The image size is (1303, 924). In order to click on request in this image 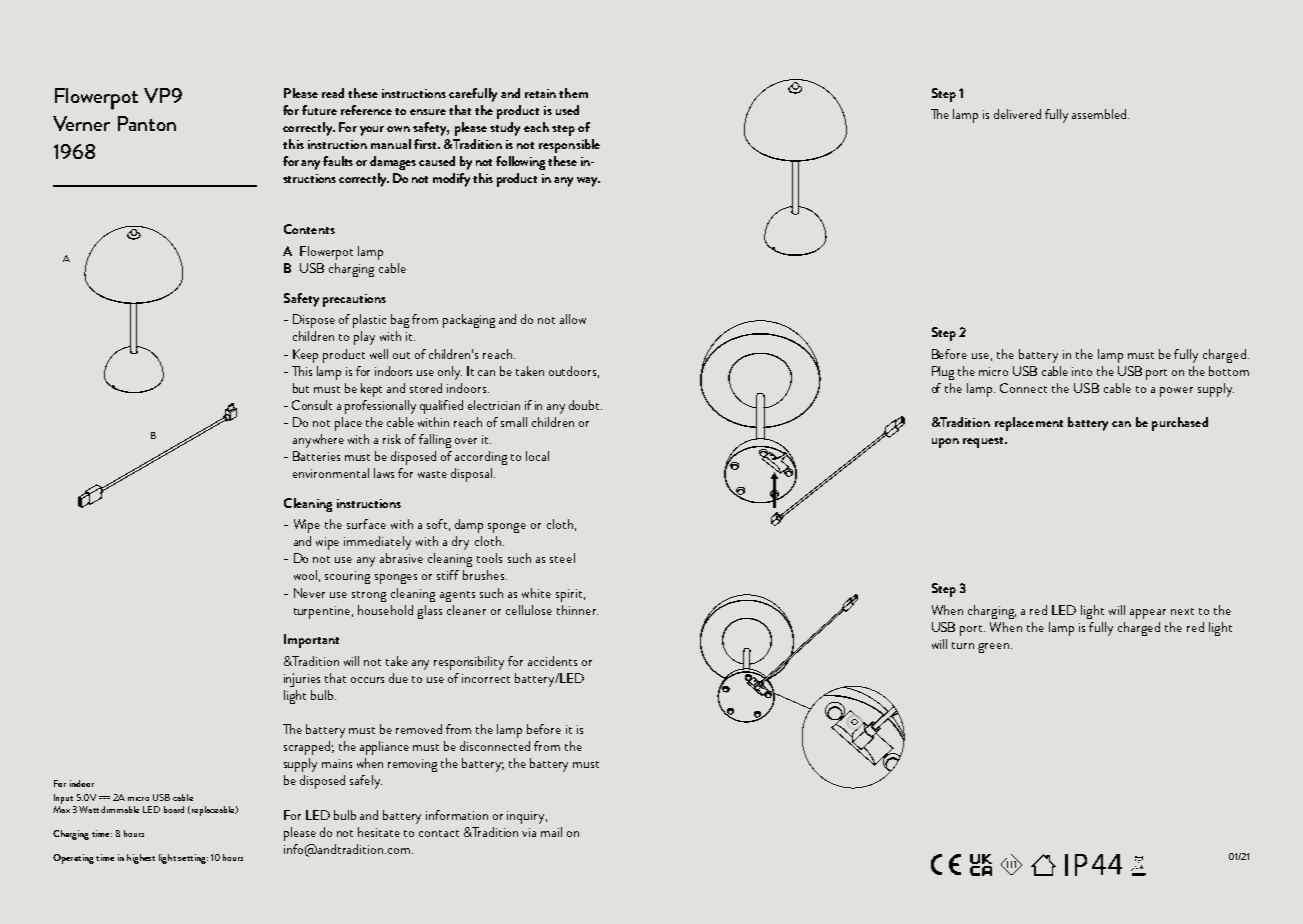, I will do `click(984, 442)`.
